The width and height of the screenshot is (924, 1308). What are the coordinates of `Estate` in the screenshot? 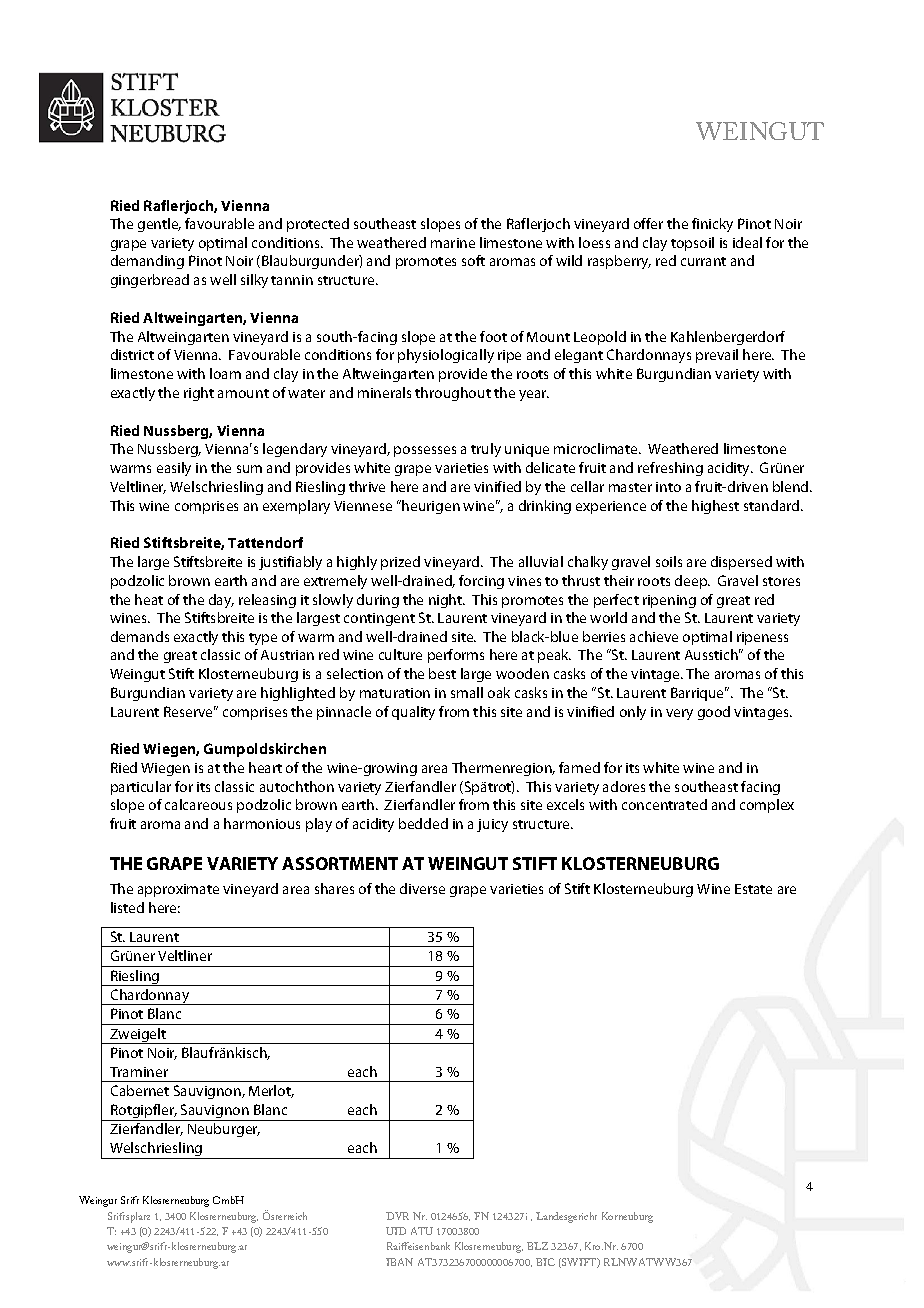 It's located at (753, 889).
